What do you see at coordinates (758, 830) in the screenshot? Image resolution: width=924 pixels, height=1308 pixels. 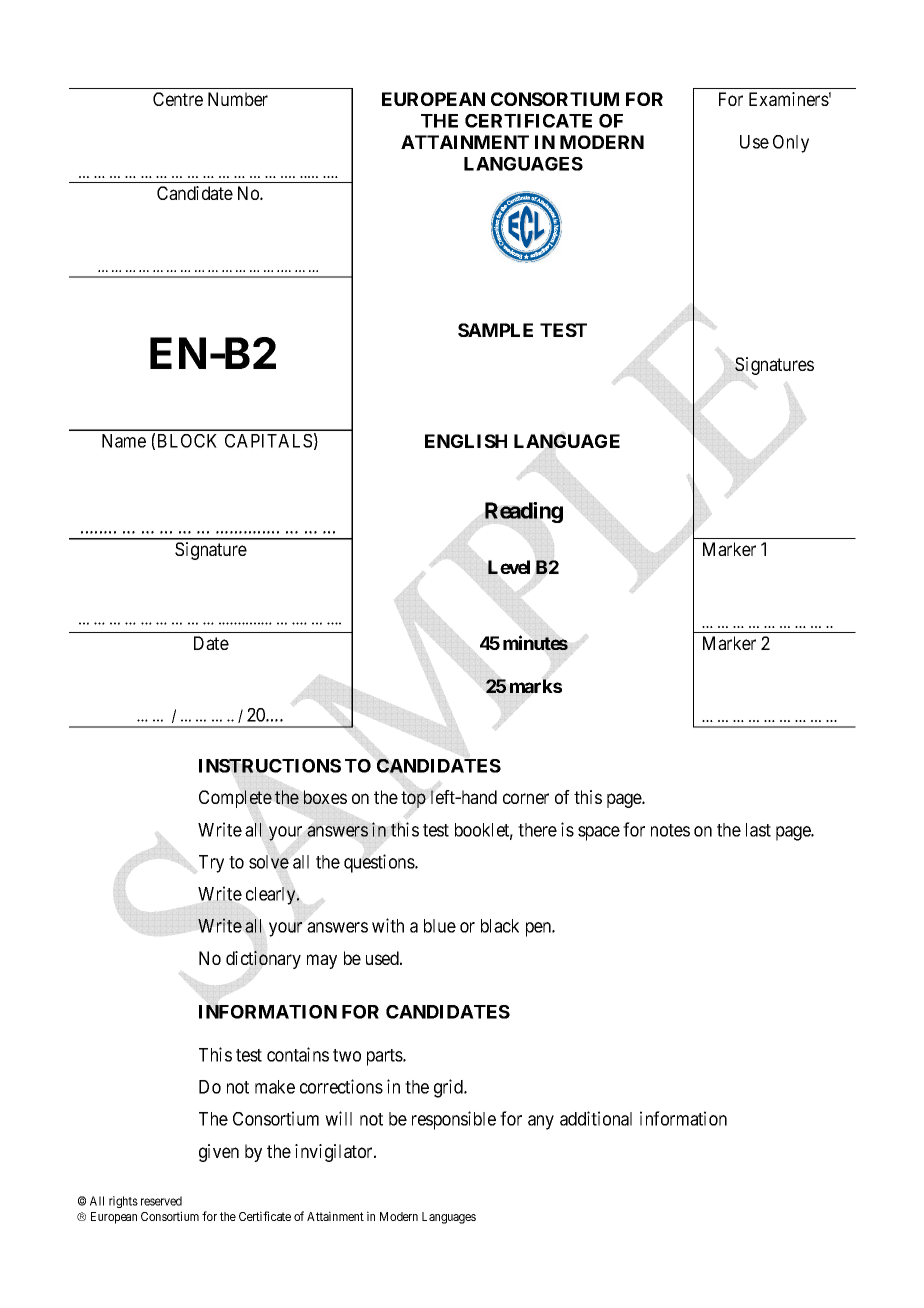 I see `last` at bounding box center [758, 830].
